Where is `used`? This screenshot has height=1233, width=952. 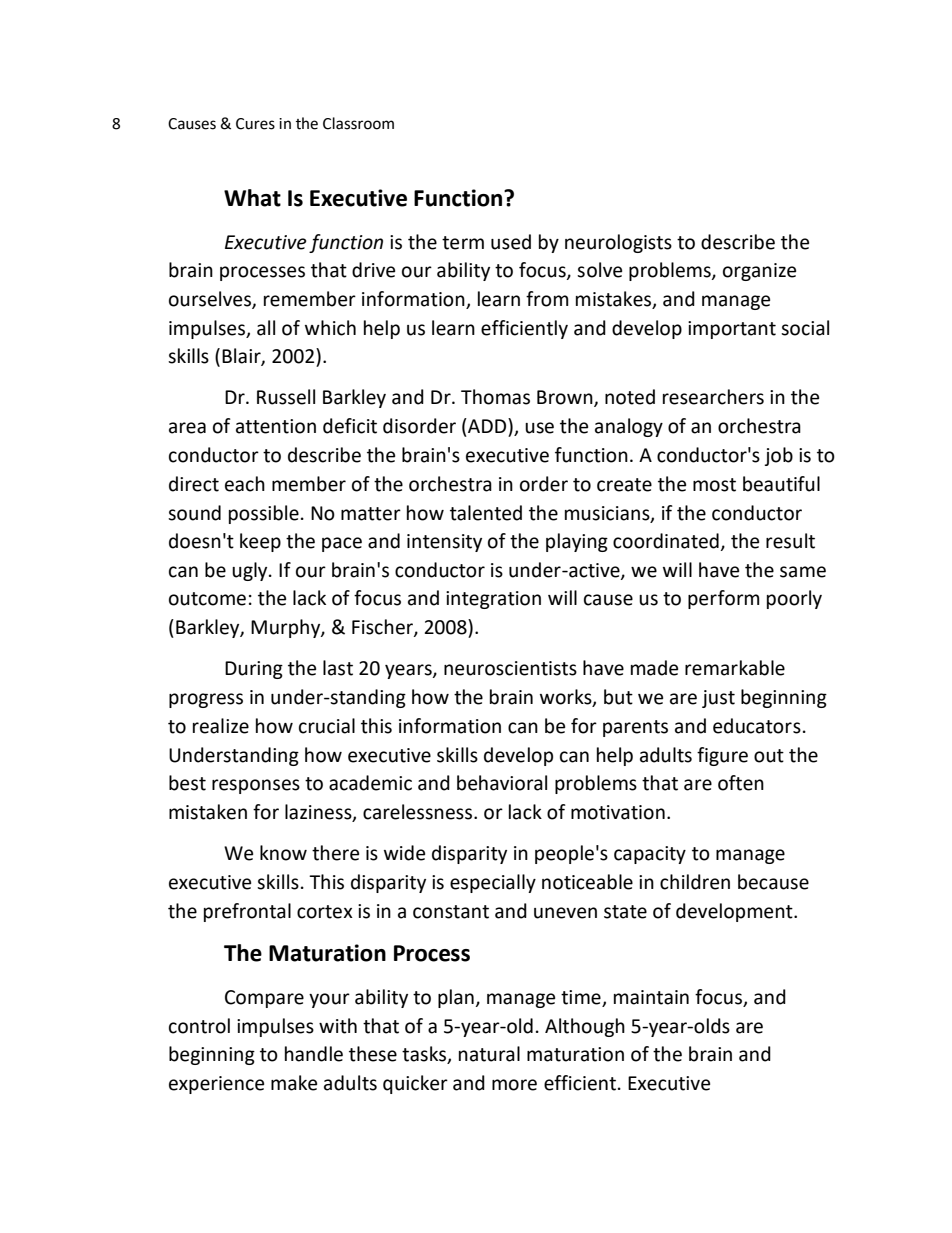
used is located at coordinates (511, 242).
